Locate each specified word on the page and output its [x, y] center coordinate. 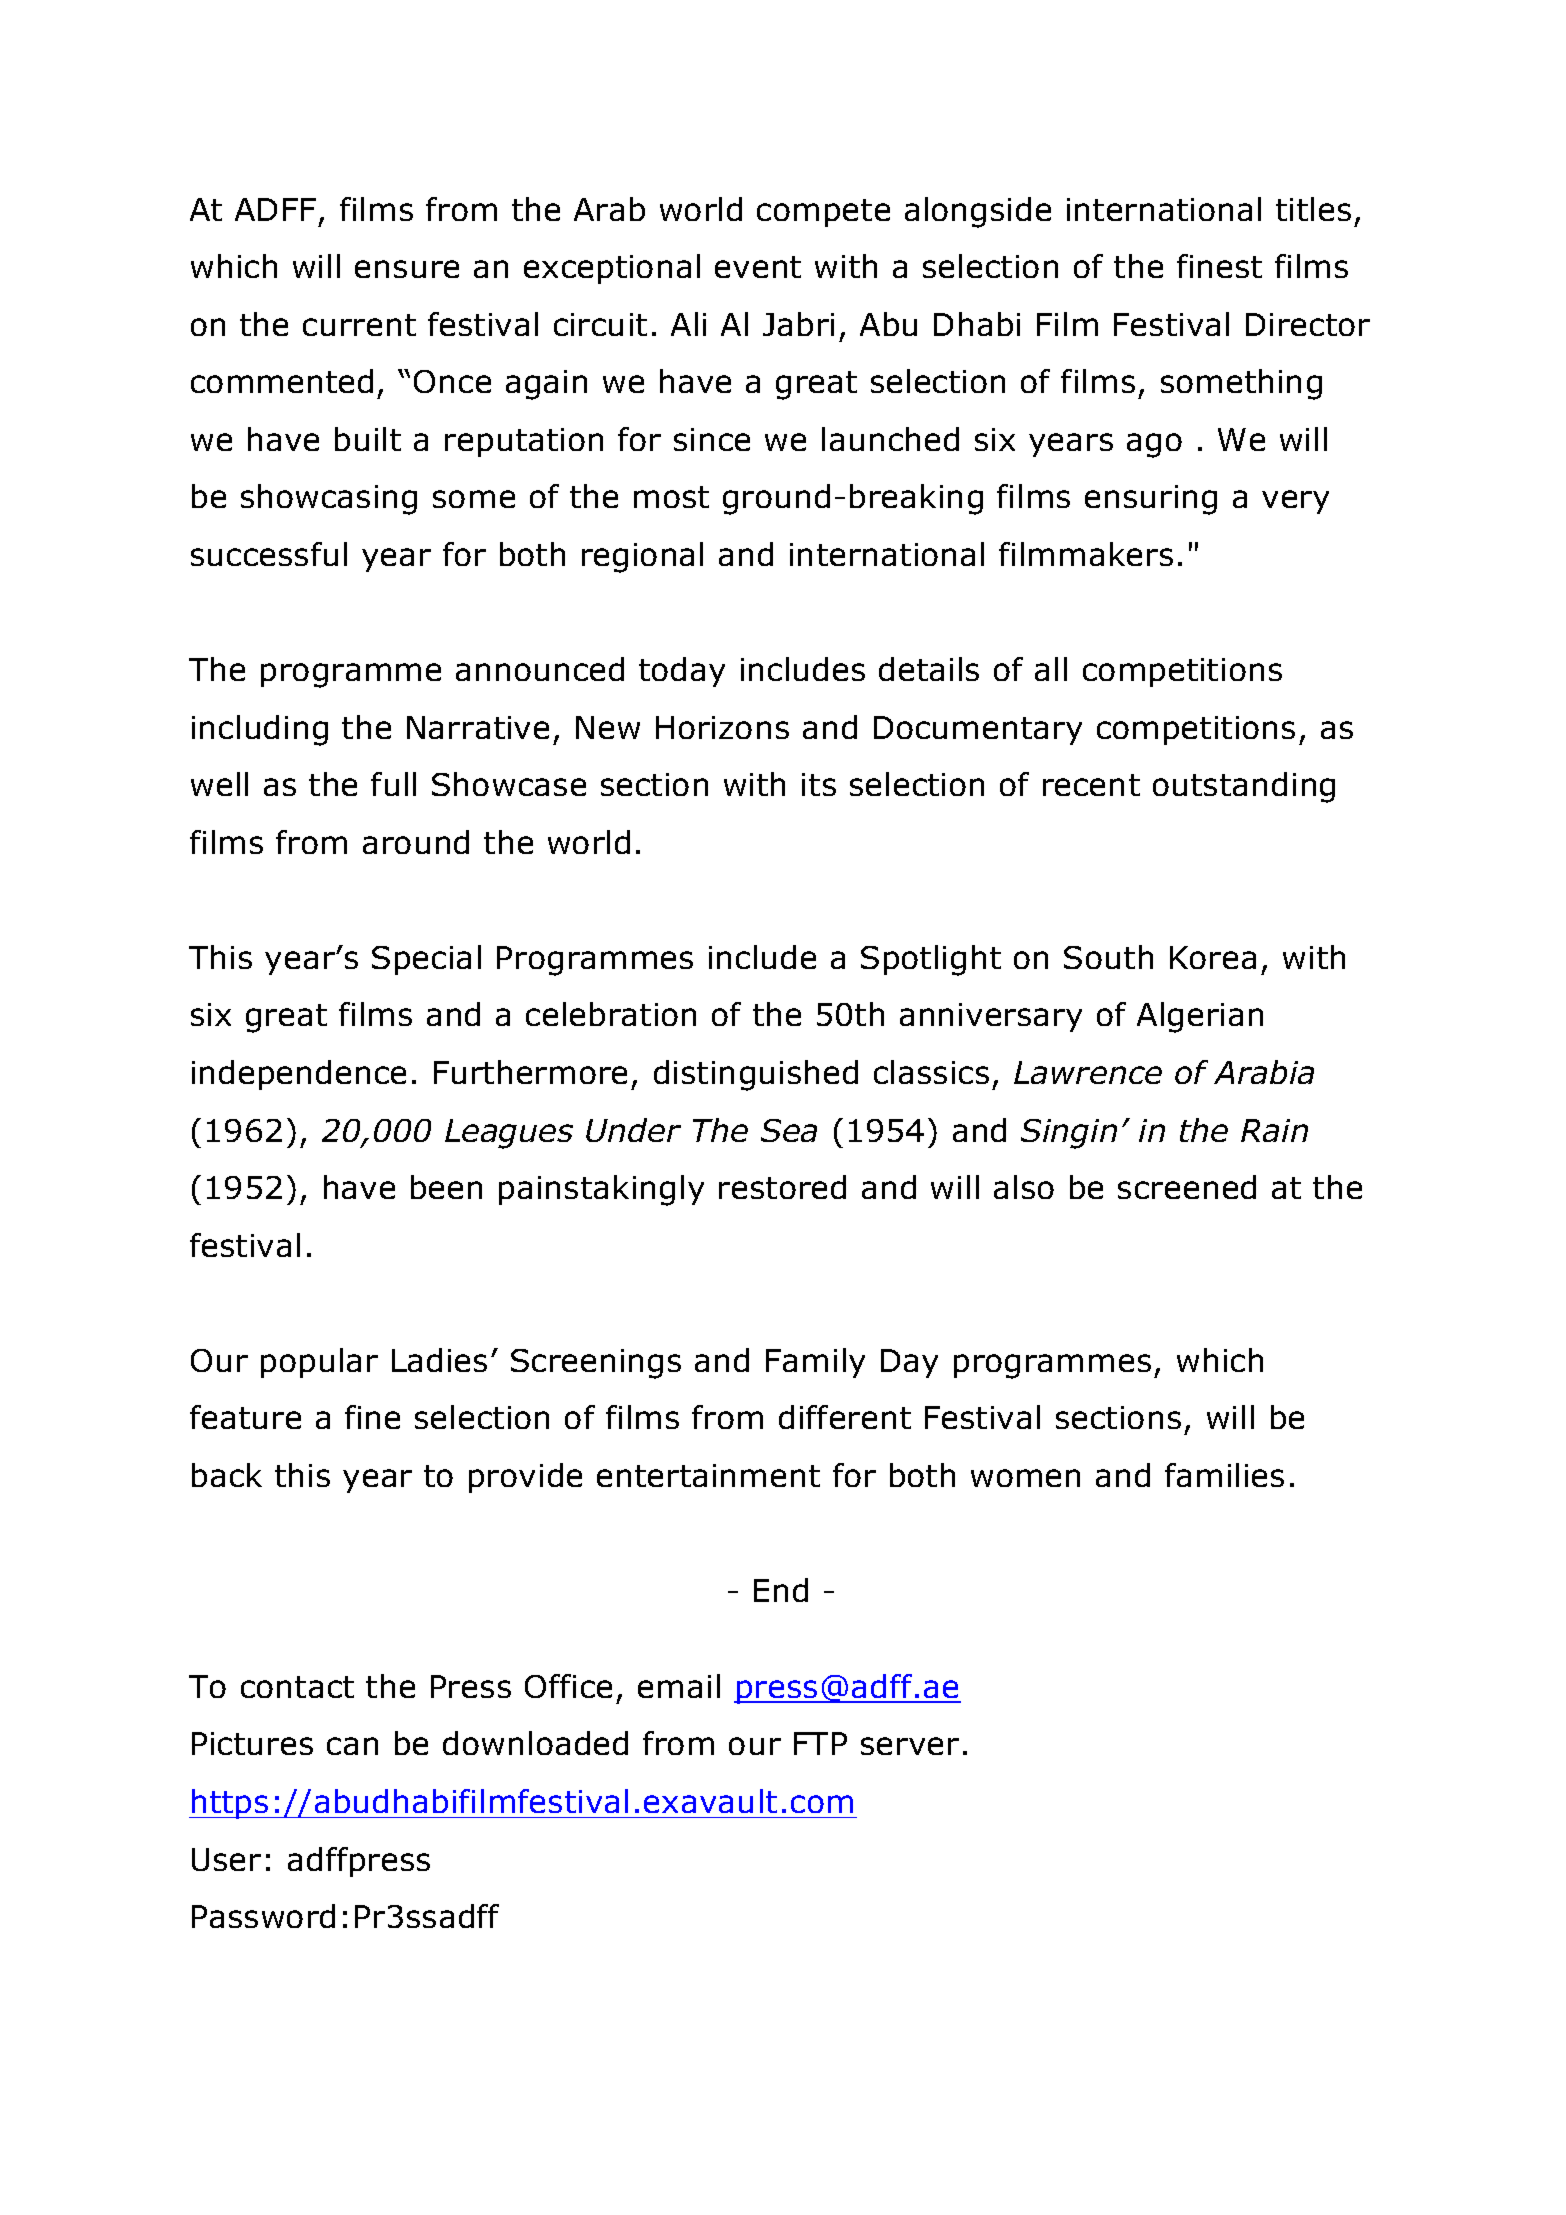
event [758, 267]
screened [1187, 1187]
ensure [407, 269]
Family [815, 1363]
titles [1313, 209]
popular [319, 1363]
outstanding [1244, 787]
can [352, 1746]
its [819, 784]
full [393, 784]
